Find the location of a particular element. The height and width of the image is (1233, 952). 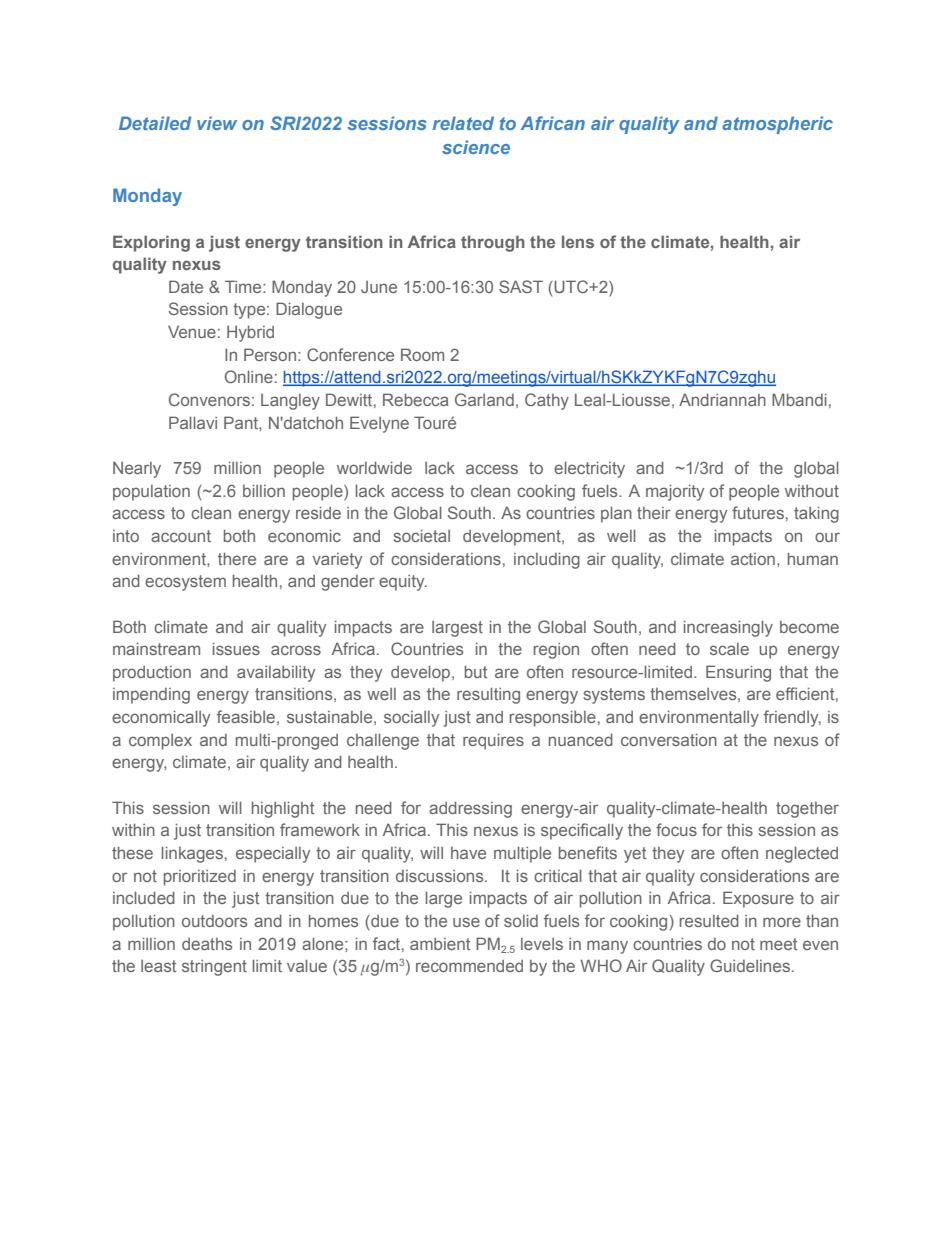

action is located at coordinates (753, 559).
